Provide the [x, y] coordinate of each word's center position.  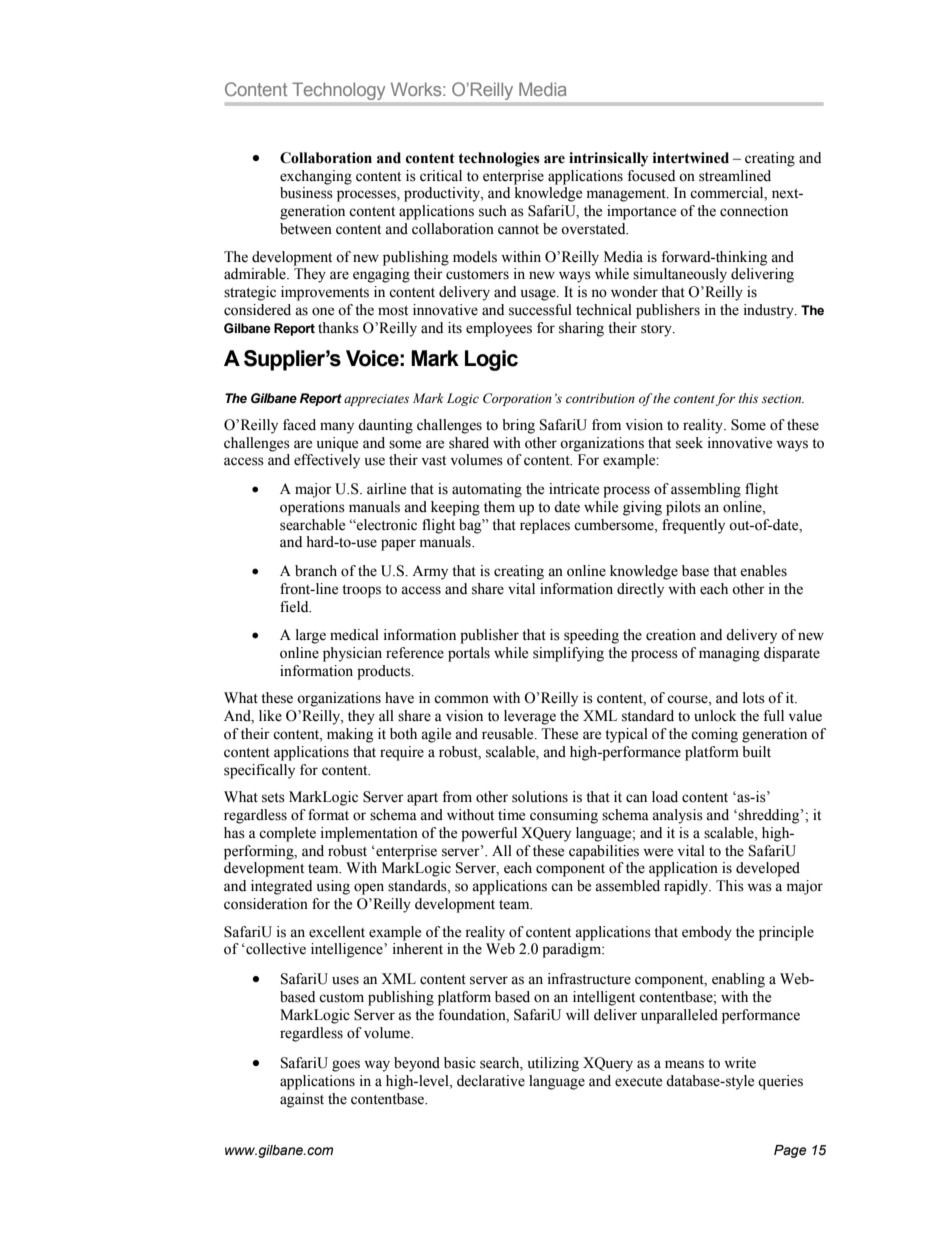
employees [499, 329]
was [759, 887]
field [295, 607]
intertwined [691, 158]
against [302, 1100]
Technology [338, 91]
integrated [281, 887]
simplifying [568, 654]
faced [299, 425]
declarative [491, 1081]
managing [729, 654]
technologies [499, 159]
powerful [489, 834]
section [783, 398]
